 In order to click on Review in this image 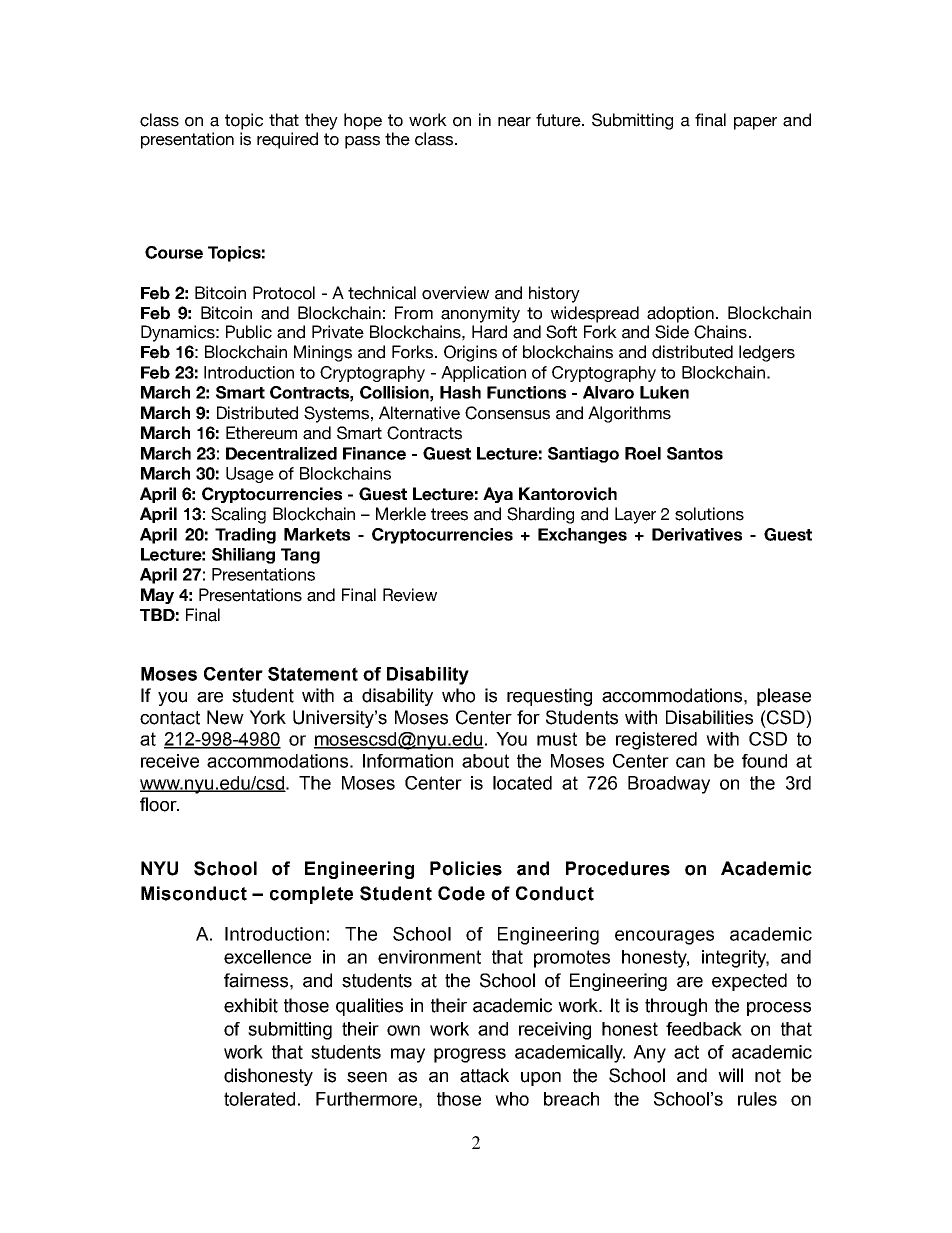, I will do `click(410, 595)`.
